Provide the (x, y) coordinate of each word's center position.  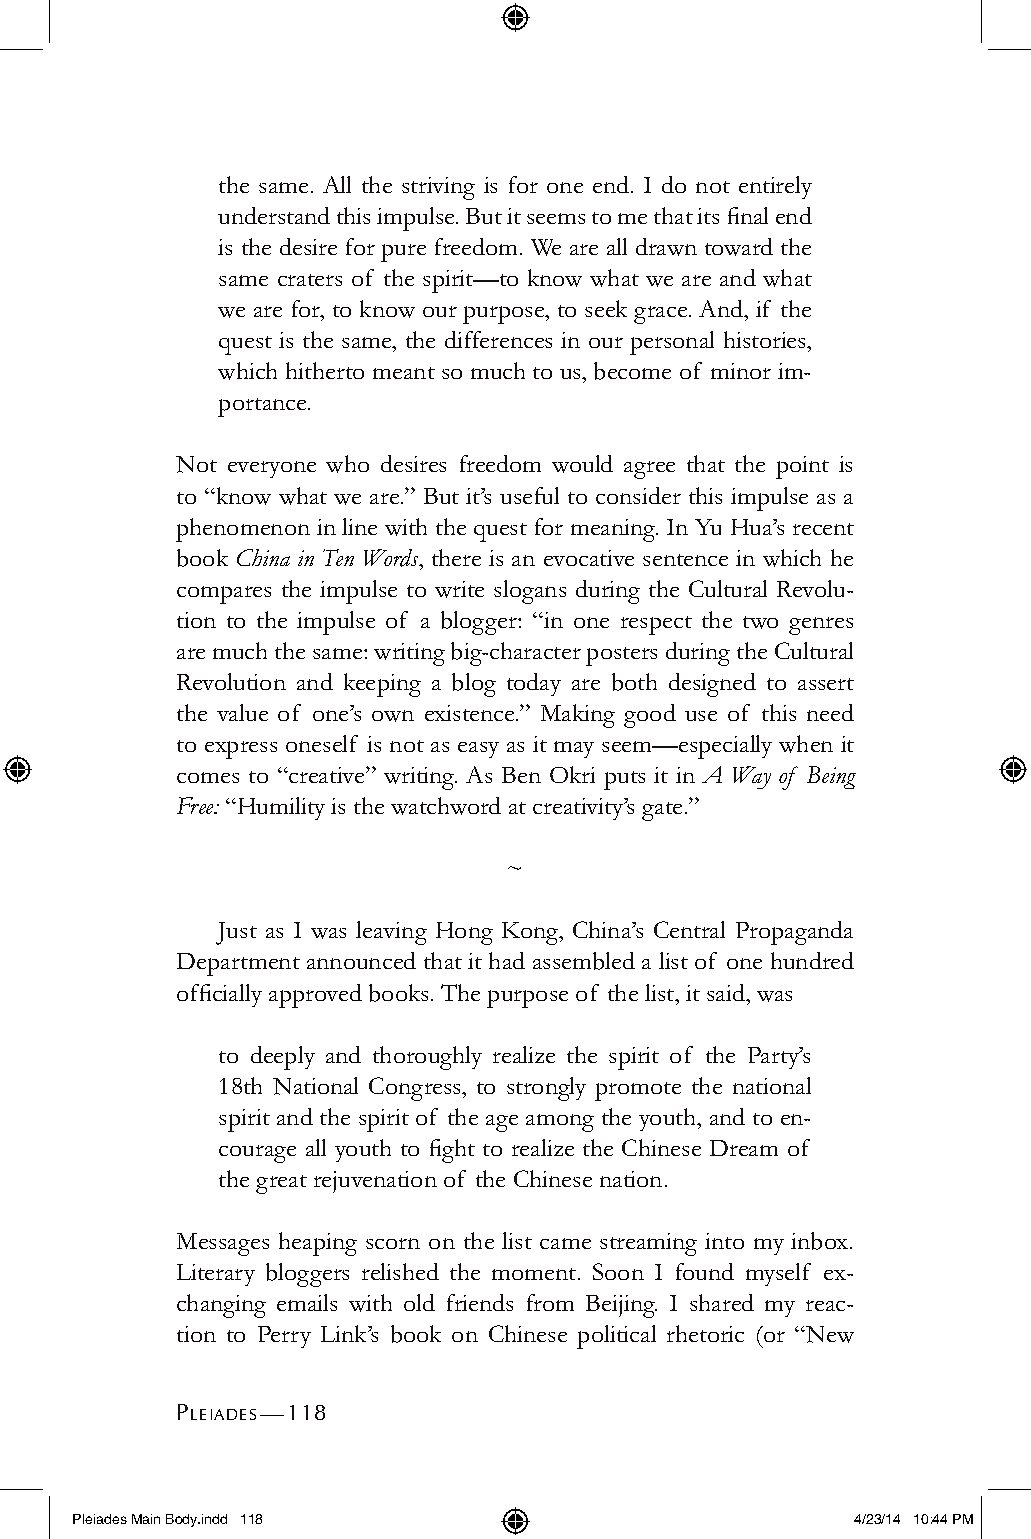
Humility (280, 808)
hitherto (325, 370)
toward (739, 247)
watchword (446, 806)
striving (438, 188)
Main (146, 1519)
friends (480, 1302)
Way (752, 777)
